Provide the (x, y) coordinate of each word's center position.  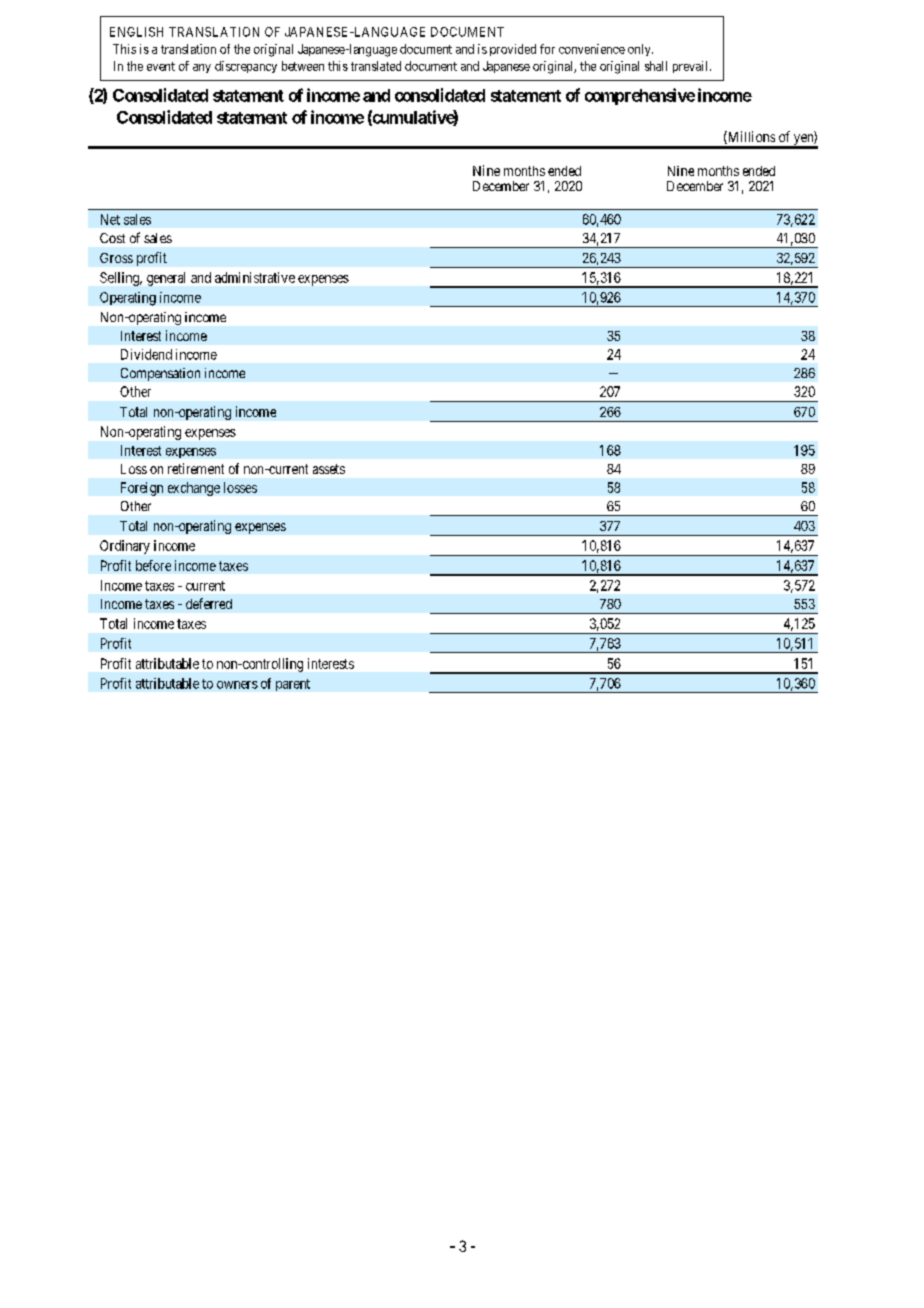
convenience (592, 49)
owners (237, 685)
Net (110, 219)
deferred (209, 603)
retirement (196, 468)
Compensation (160, 374)
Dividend (146, 354)
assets (329, 469)
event (161, 66)
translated (376, 66)
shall (656, 66)
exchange (194, 489)
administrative (255, 277)
